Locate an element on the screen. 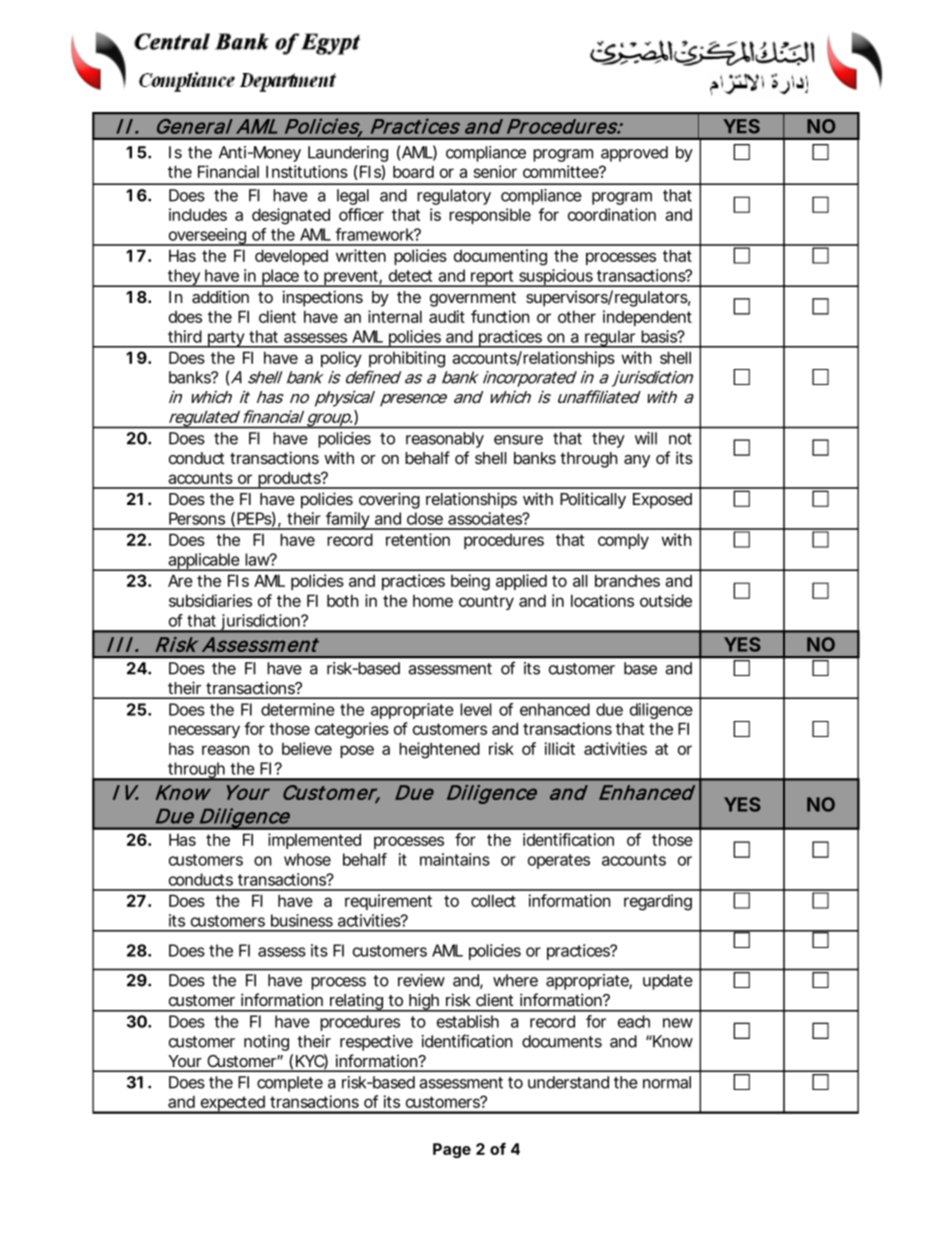 Image resolution: width=952 pixels, height=1233 pixels. subsidiaries is located at coordinates (210, 600).
